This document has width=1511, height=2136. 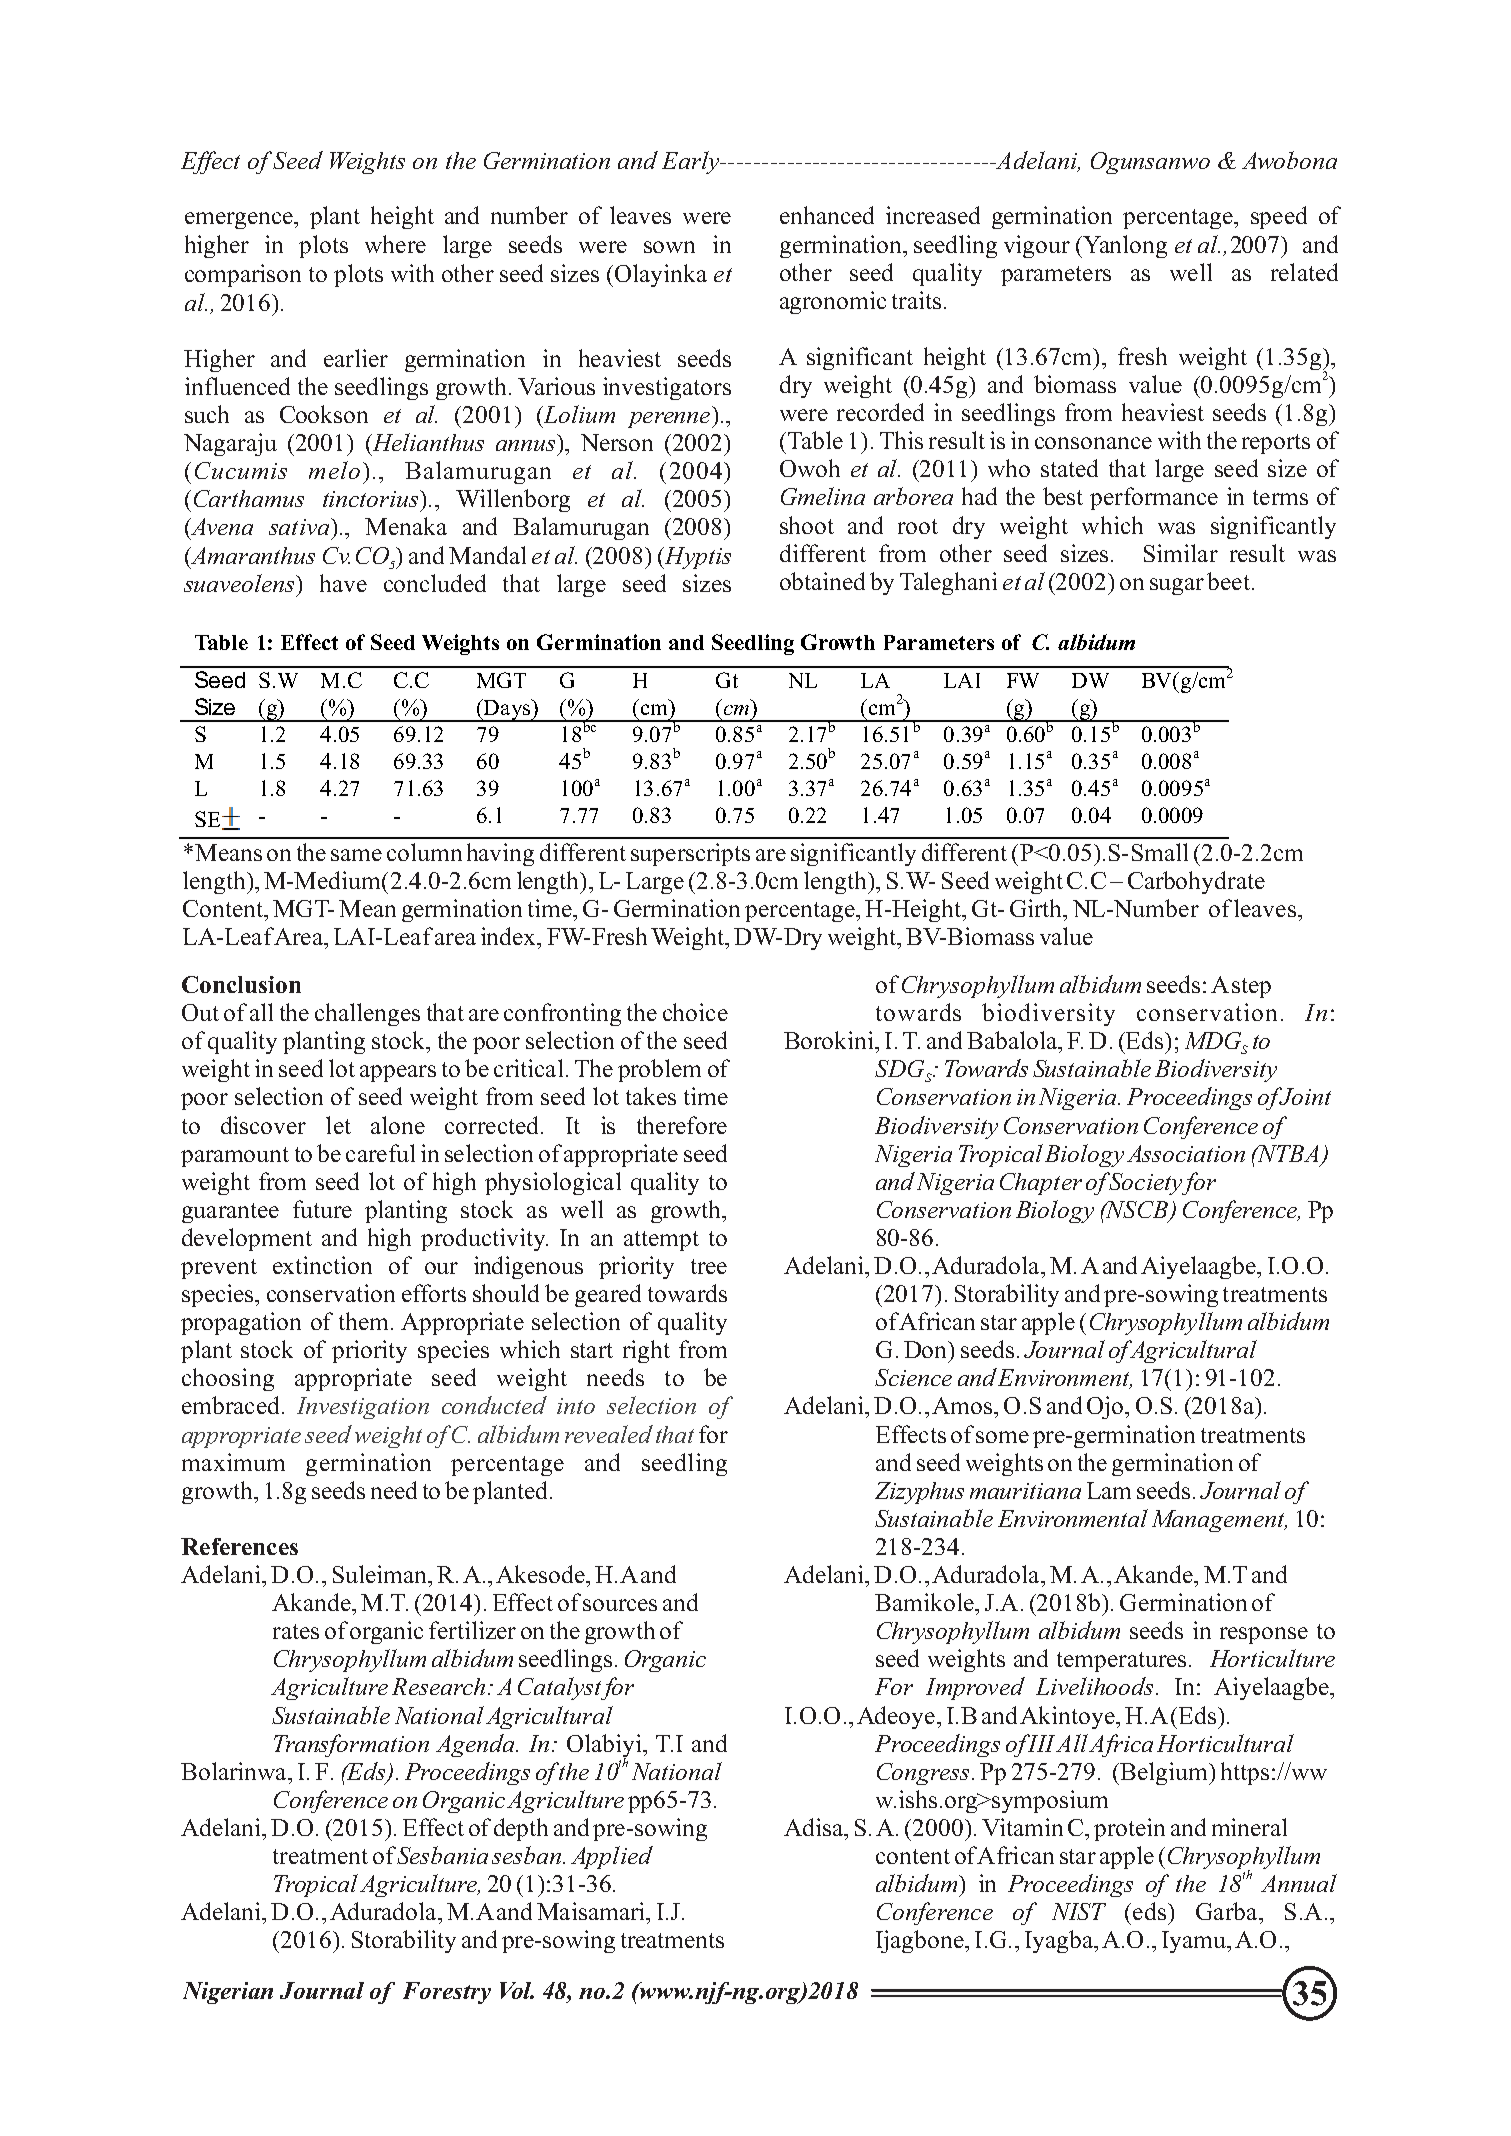 I want to click on Forestry, so click(x=447, y=1993).
